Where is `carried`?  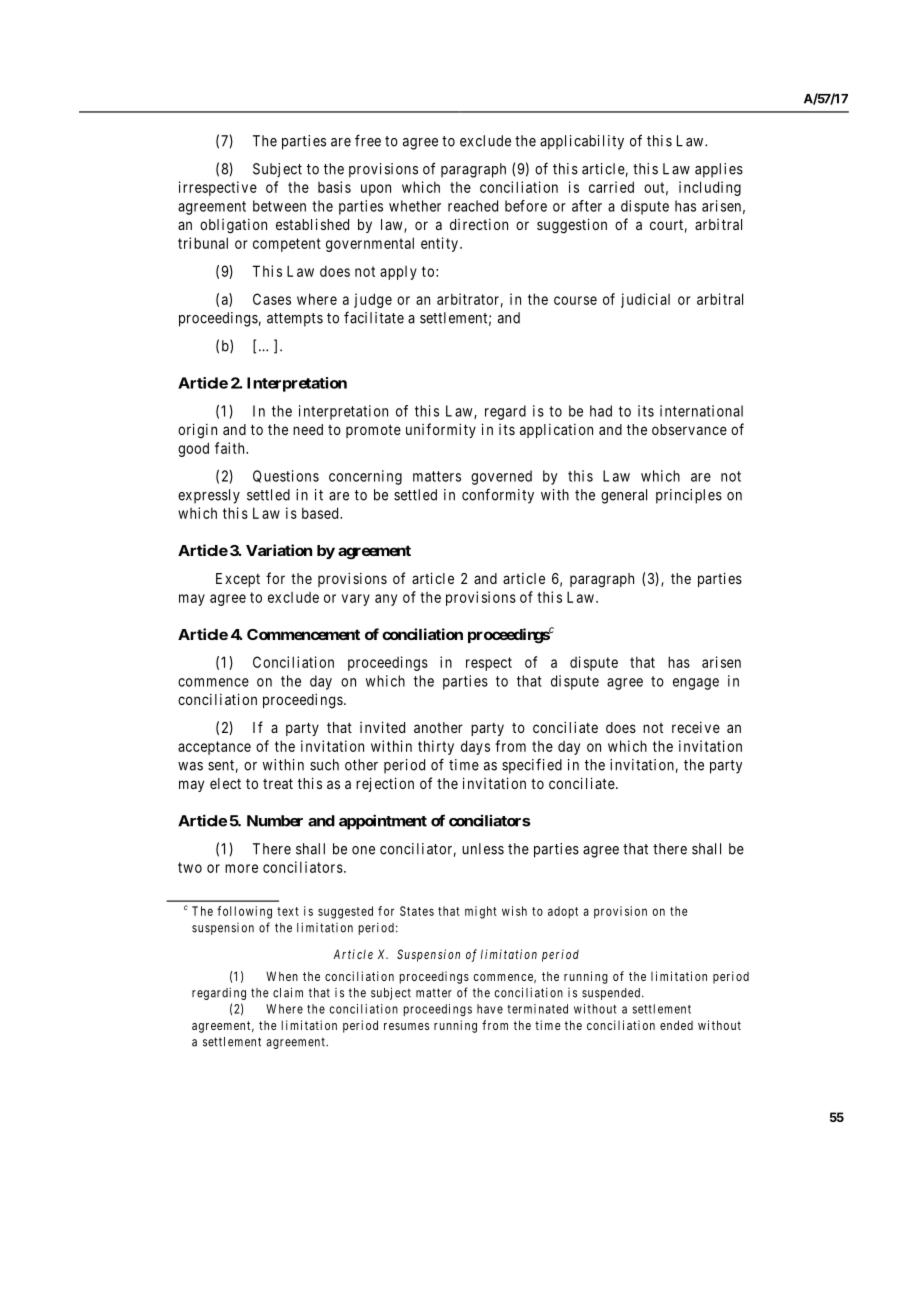 carried is located at coordinates (611, 187).
